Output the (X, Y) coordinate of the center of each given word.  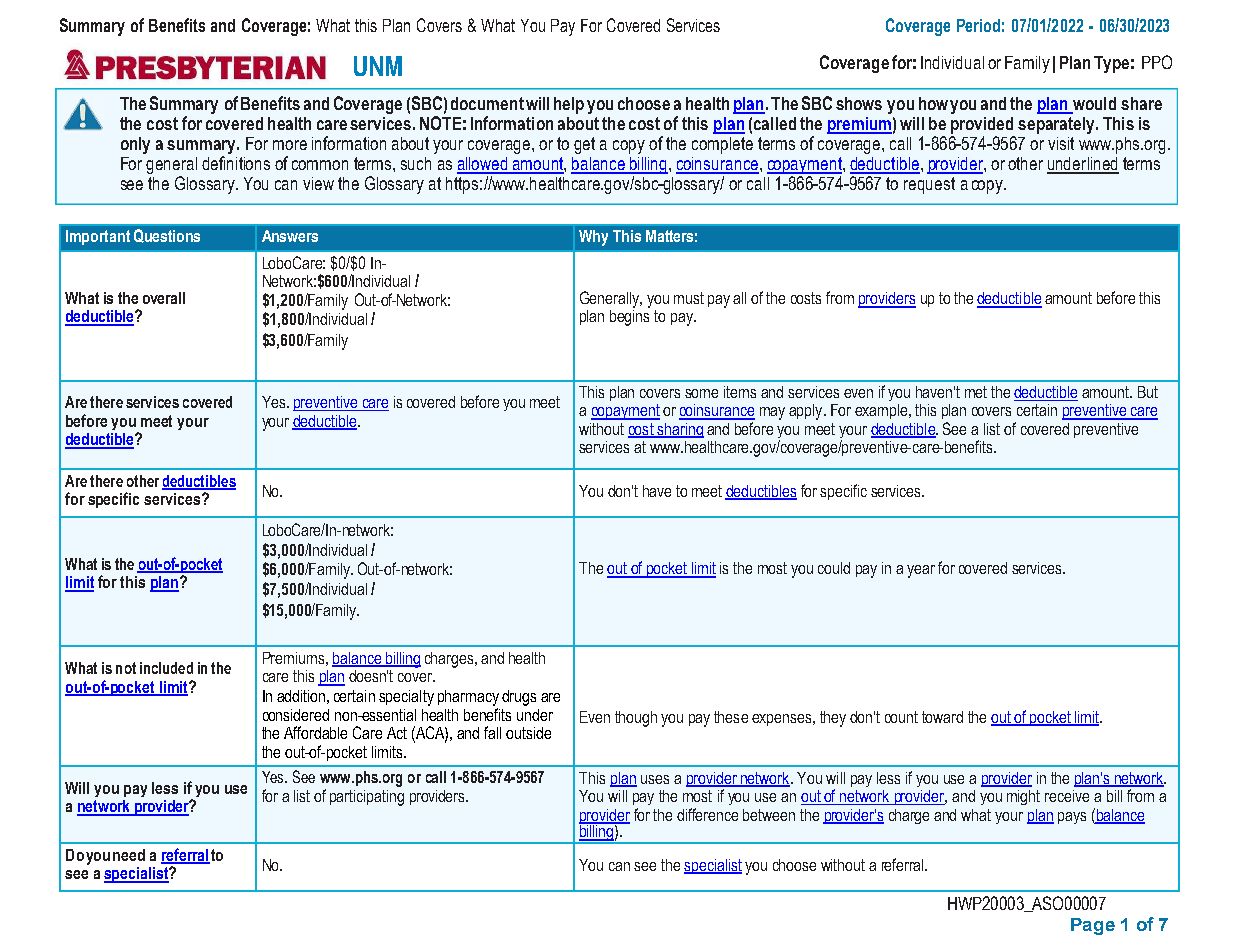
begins (630, 316)
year (921, 571)
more (290, 145)
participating (367, 798)
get (584, 145)
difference (707, 814)
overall (164, 298)
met (976, 392)
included (166, 668)
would (1093, 105)
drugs (519, 698)
